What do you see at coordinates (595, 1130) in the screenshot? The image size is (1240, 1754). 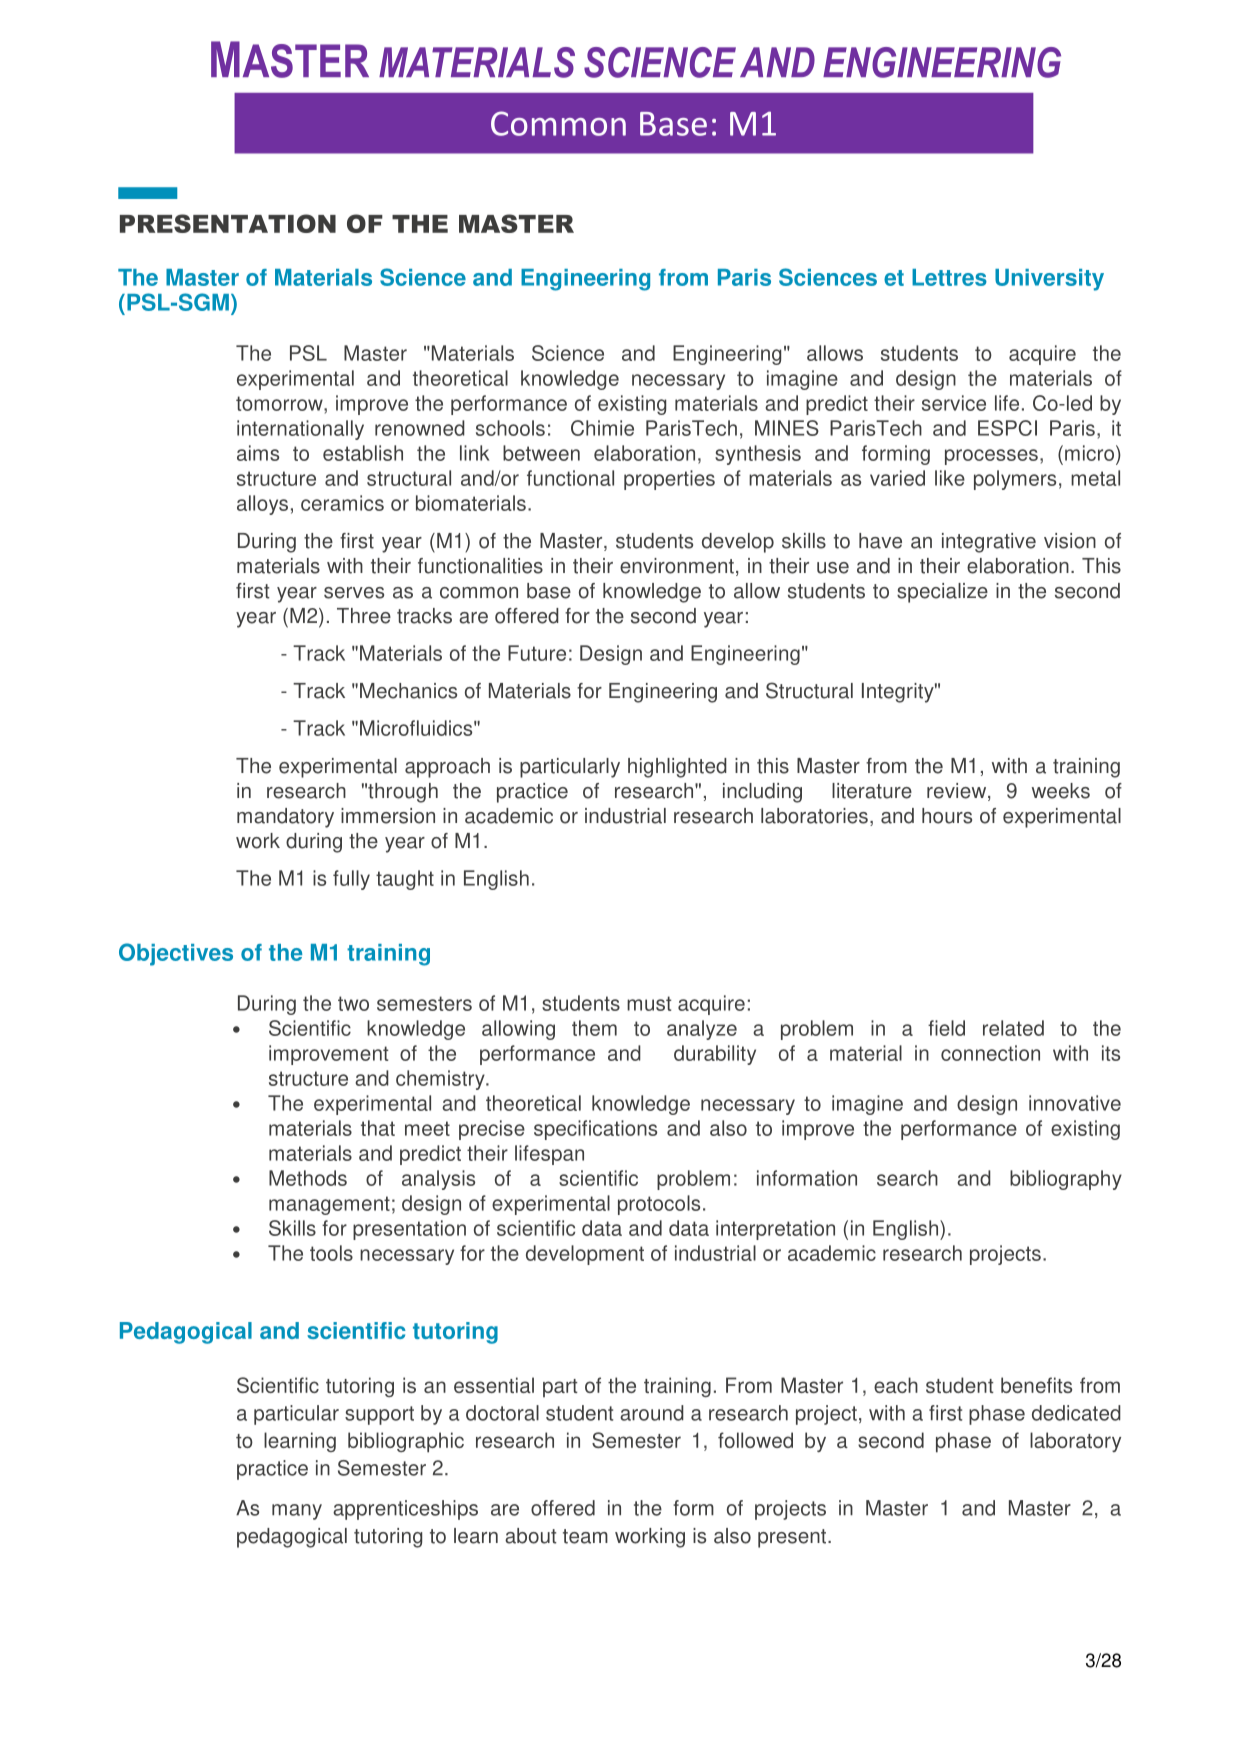 I see `specifications` at bounding box center [595, 1130].
